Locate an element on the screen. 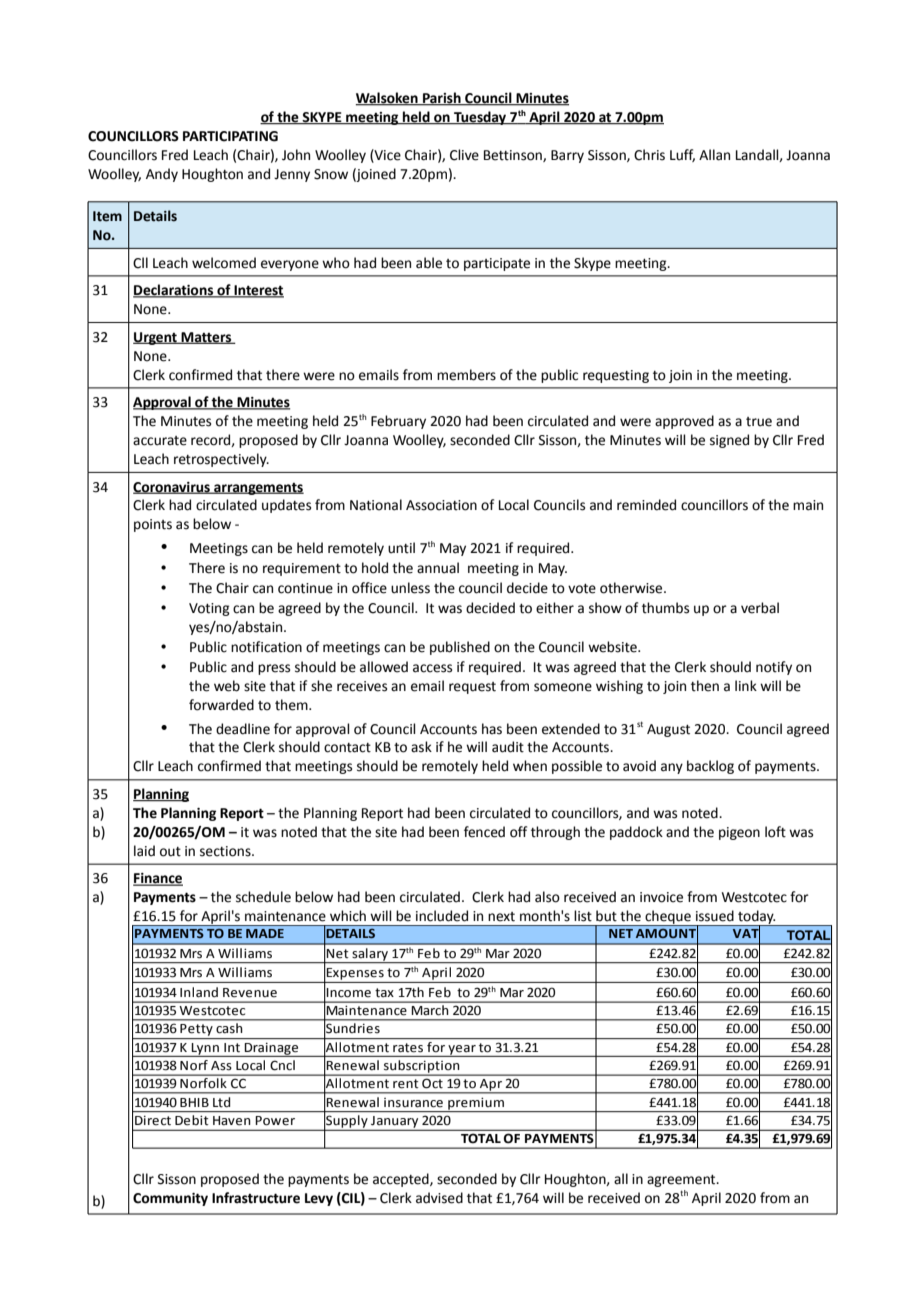 The image size is (924, 1308). Clive is located at coordinates (464, 155).
